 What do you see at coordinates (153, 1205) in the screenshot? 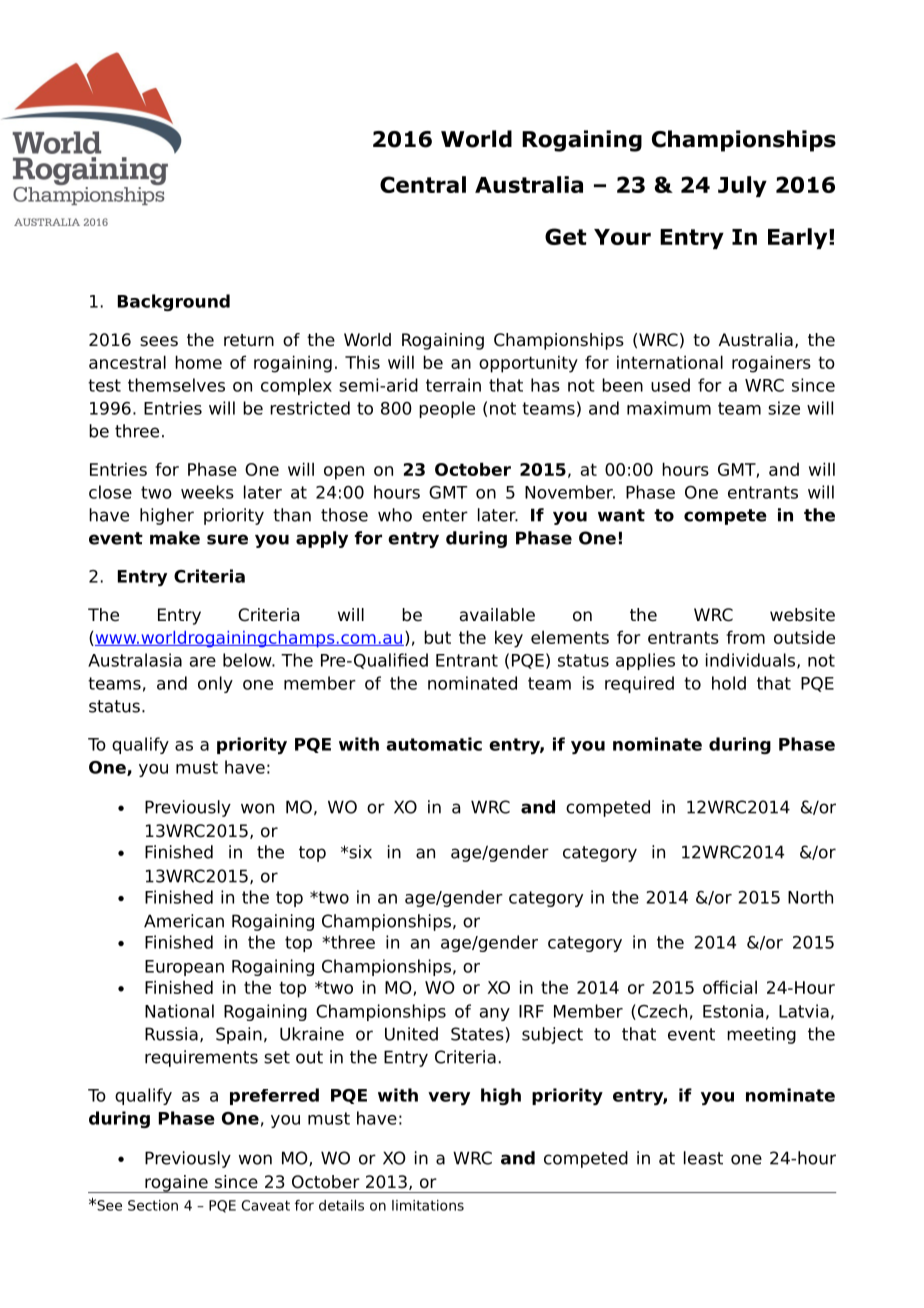
I see `Section` at bounding box center [153, 1205].
